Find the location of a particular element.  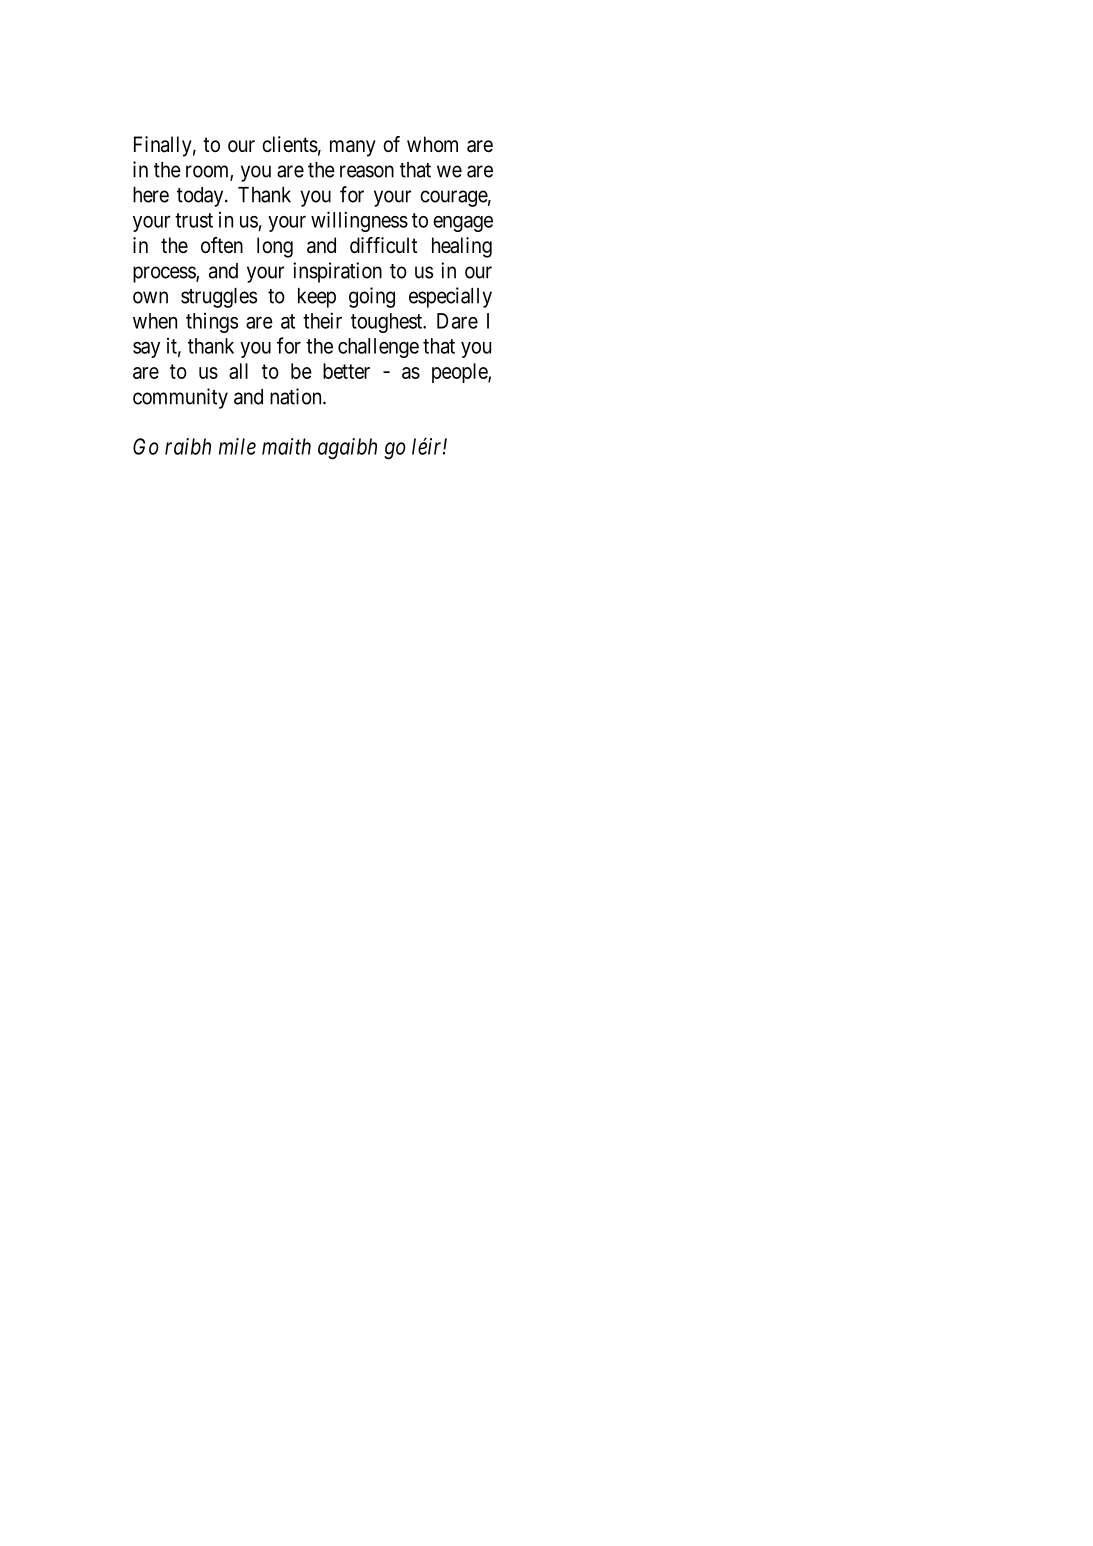

whom is located at coordinates (432, 144).
